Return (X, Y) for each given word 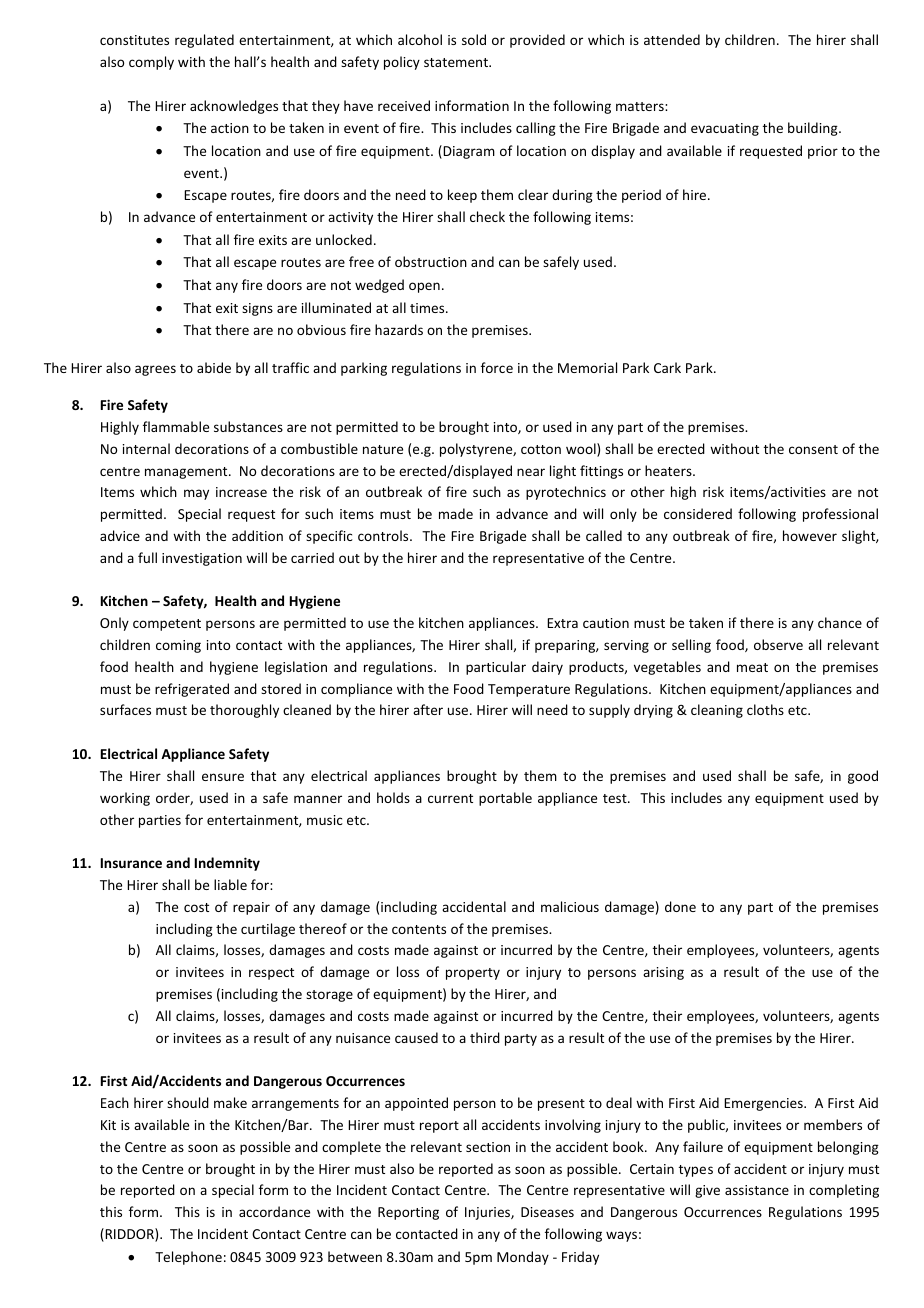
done (680, 906)
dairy (547, 668)
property (473, 974)
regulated (204, 41)
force (497, 367)
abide (214, 367)
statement (457, 62)
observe (778, 644)
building (814, 129)
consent (813, 449)
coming (178, 646)
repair (251, 908)
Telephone (188, 1258)
